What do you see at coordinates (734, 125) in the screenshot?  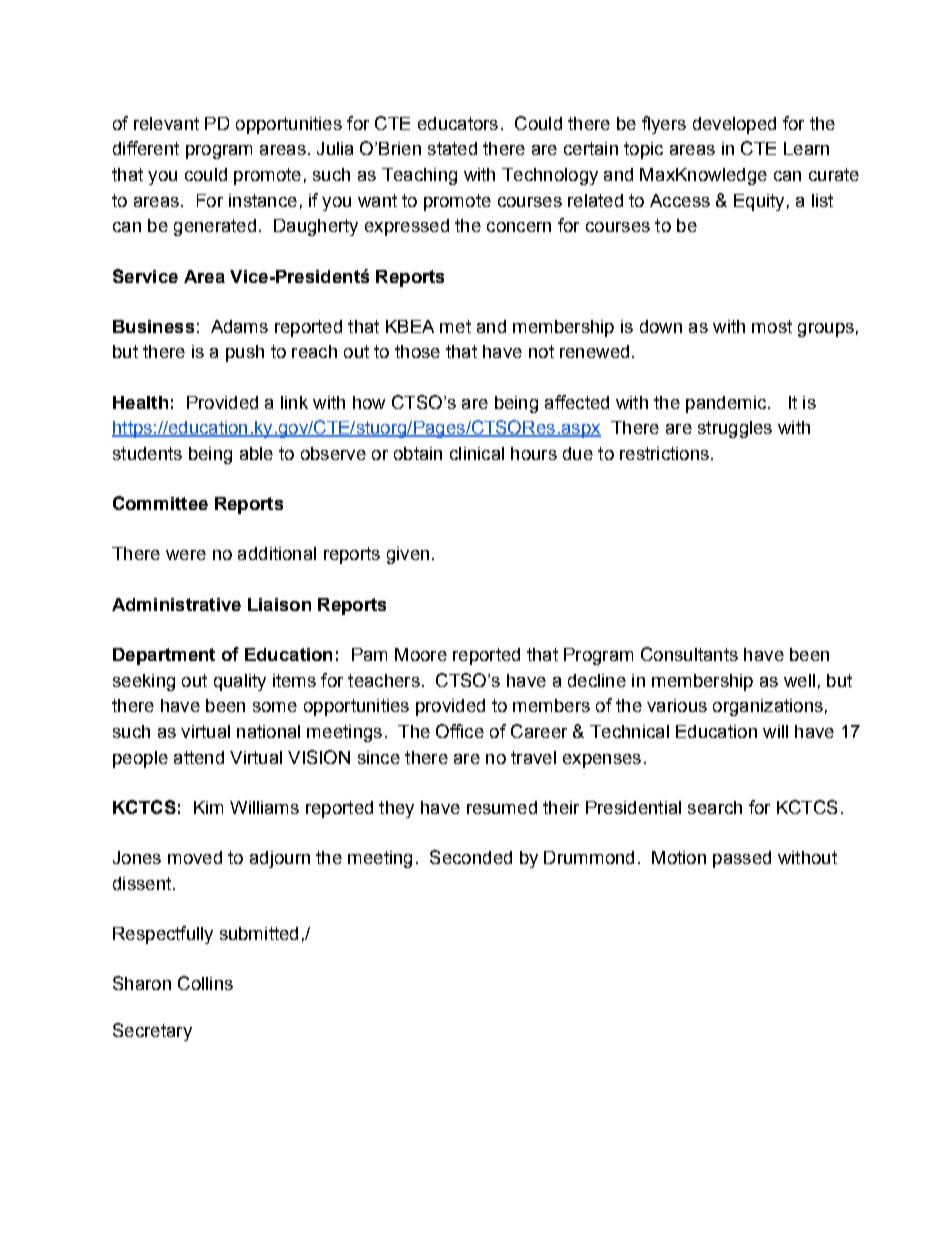 I see `developed` at bounding box center [734, 125].
